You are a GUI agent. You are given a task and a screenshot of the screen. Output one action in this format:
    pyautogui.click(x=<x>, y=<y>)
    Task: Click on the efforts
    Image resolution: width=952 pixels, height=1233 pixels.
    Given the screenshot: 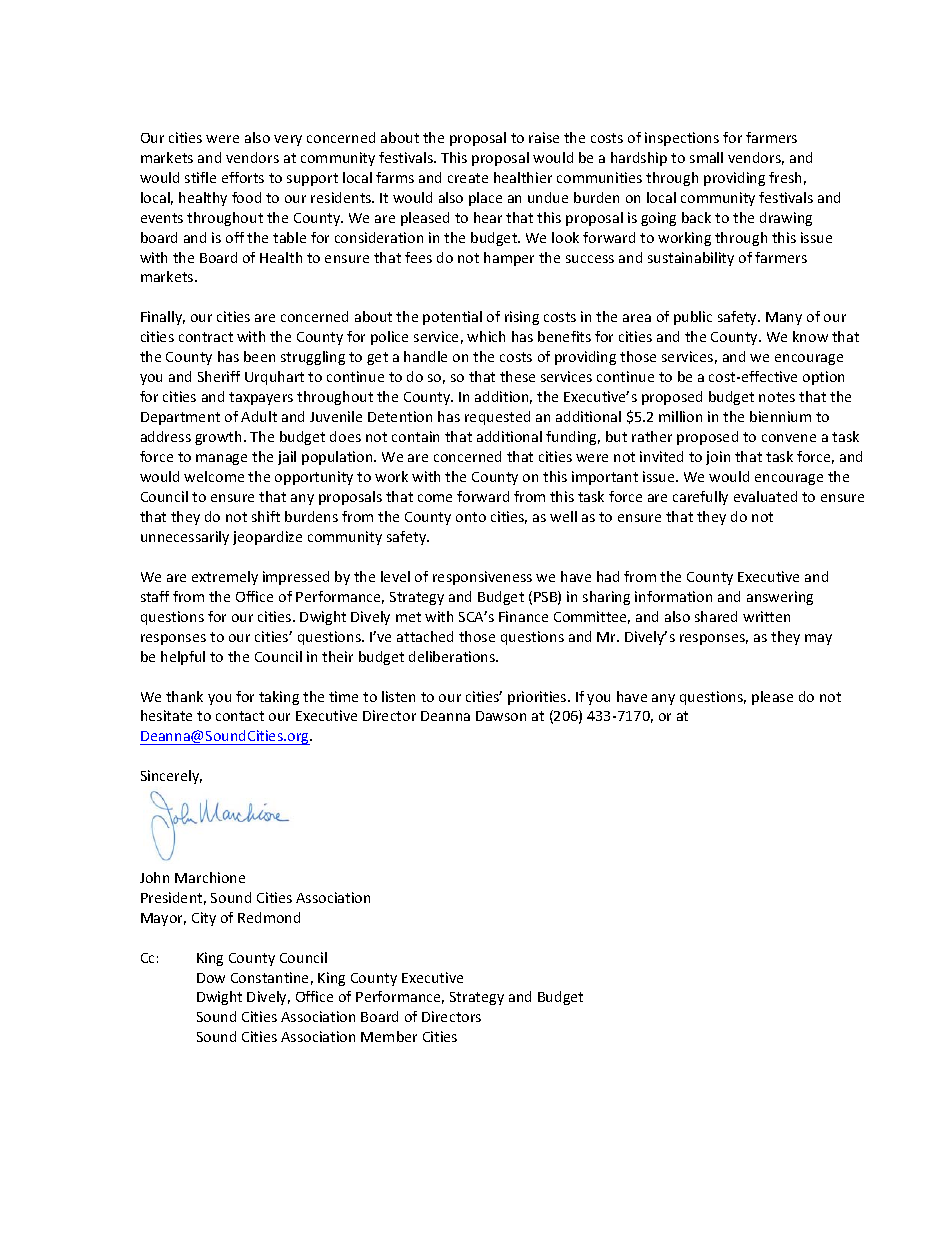 What is the action you would take?
    pyautogui.click(x=243, y=177)
